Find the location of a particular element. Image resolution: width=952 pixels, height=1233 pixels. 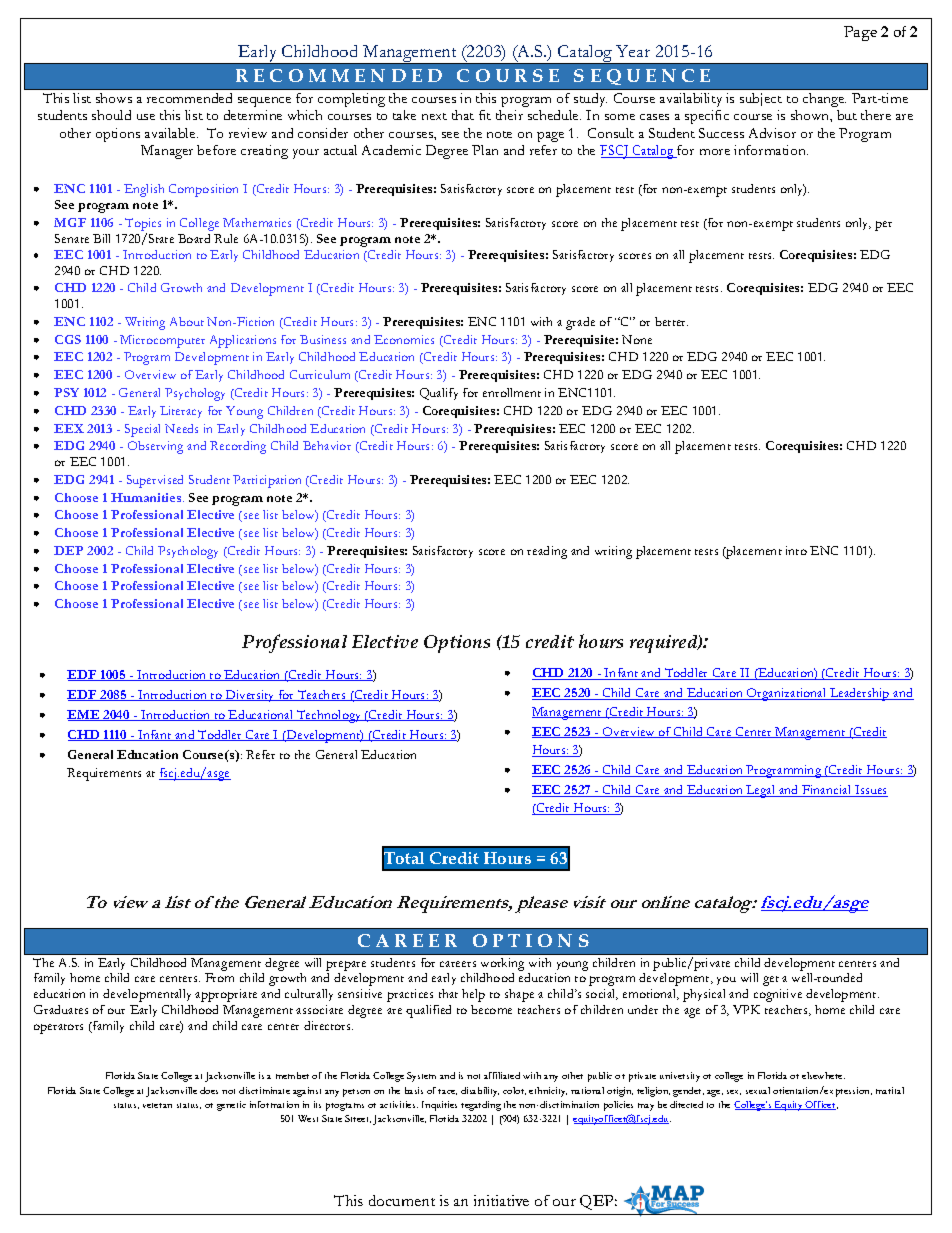

fit is located at coordinates (485, 115).
